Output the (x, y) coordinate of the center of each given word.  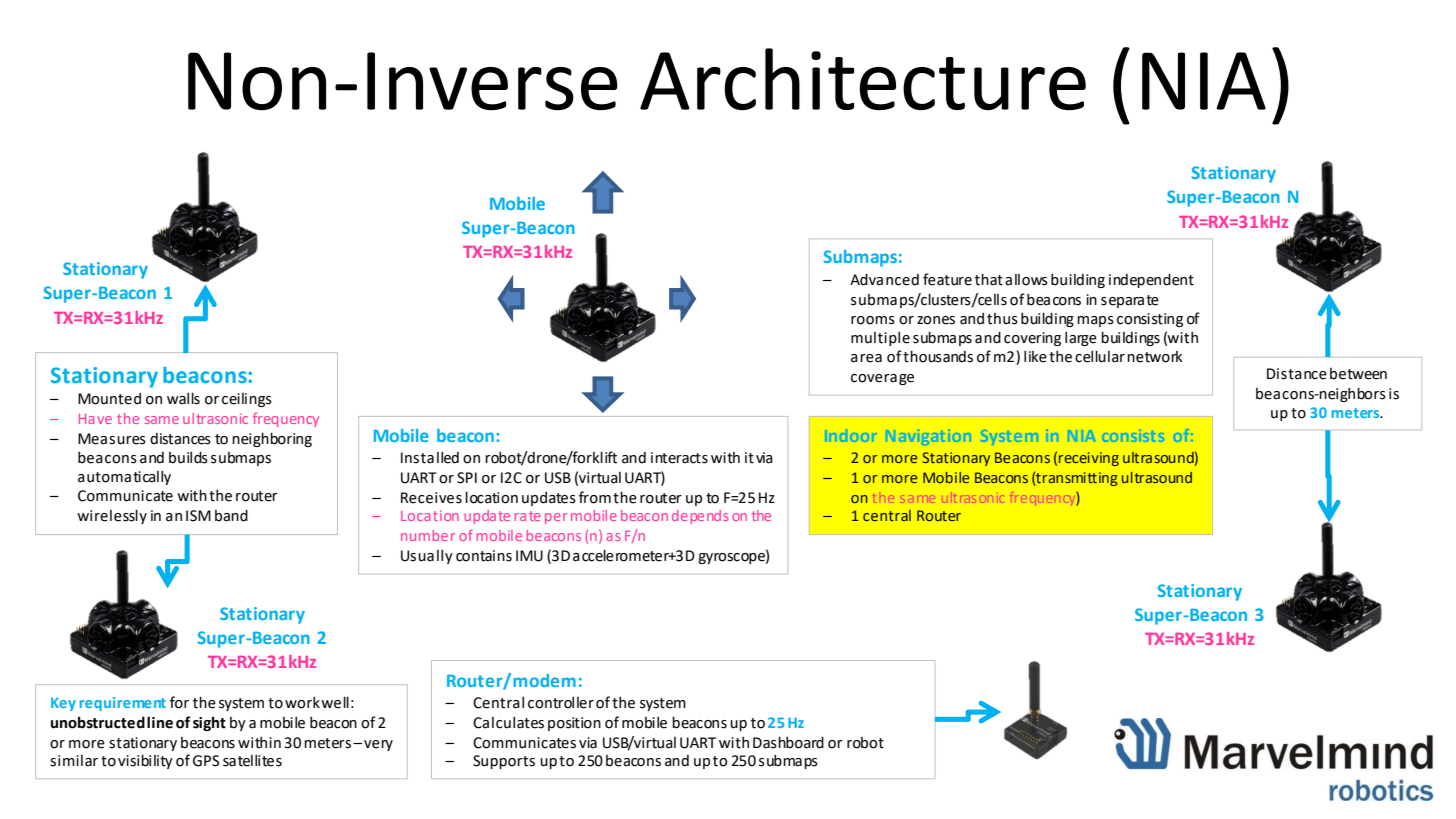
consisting (1150, 320)
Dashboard (788, 742)
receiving (1089, 459)
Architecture (863, 79)
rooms (873, 320)
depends (700, 517)
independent (1151, 281)
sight (209, 723)
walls (183, 398)
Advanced (884, 280)
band (231, 515)
